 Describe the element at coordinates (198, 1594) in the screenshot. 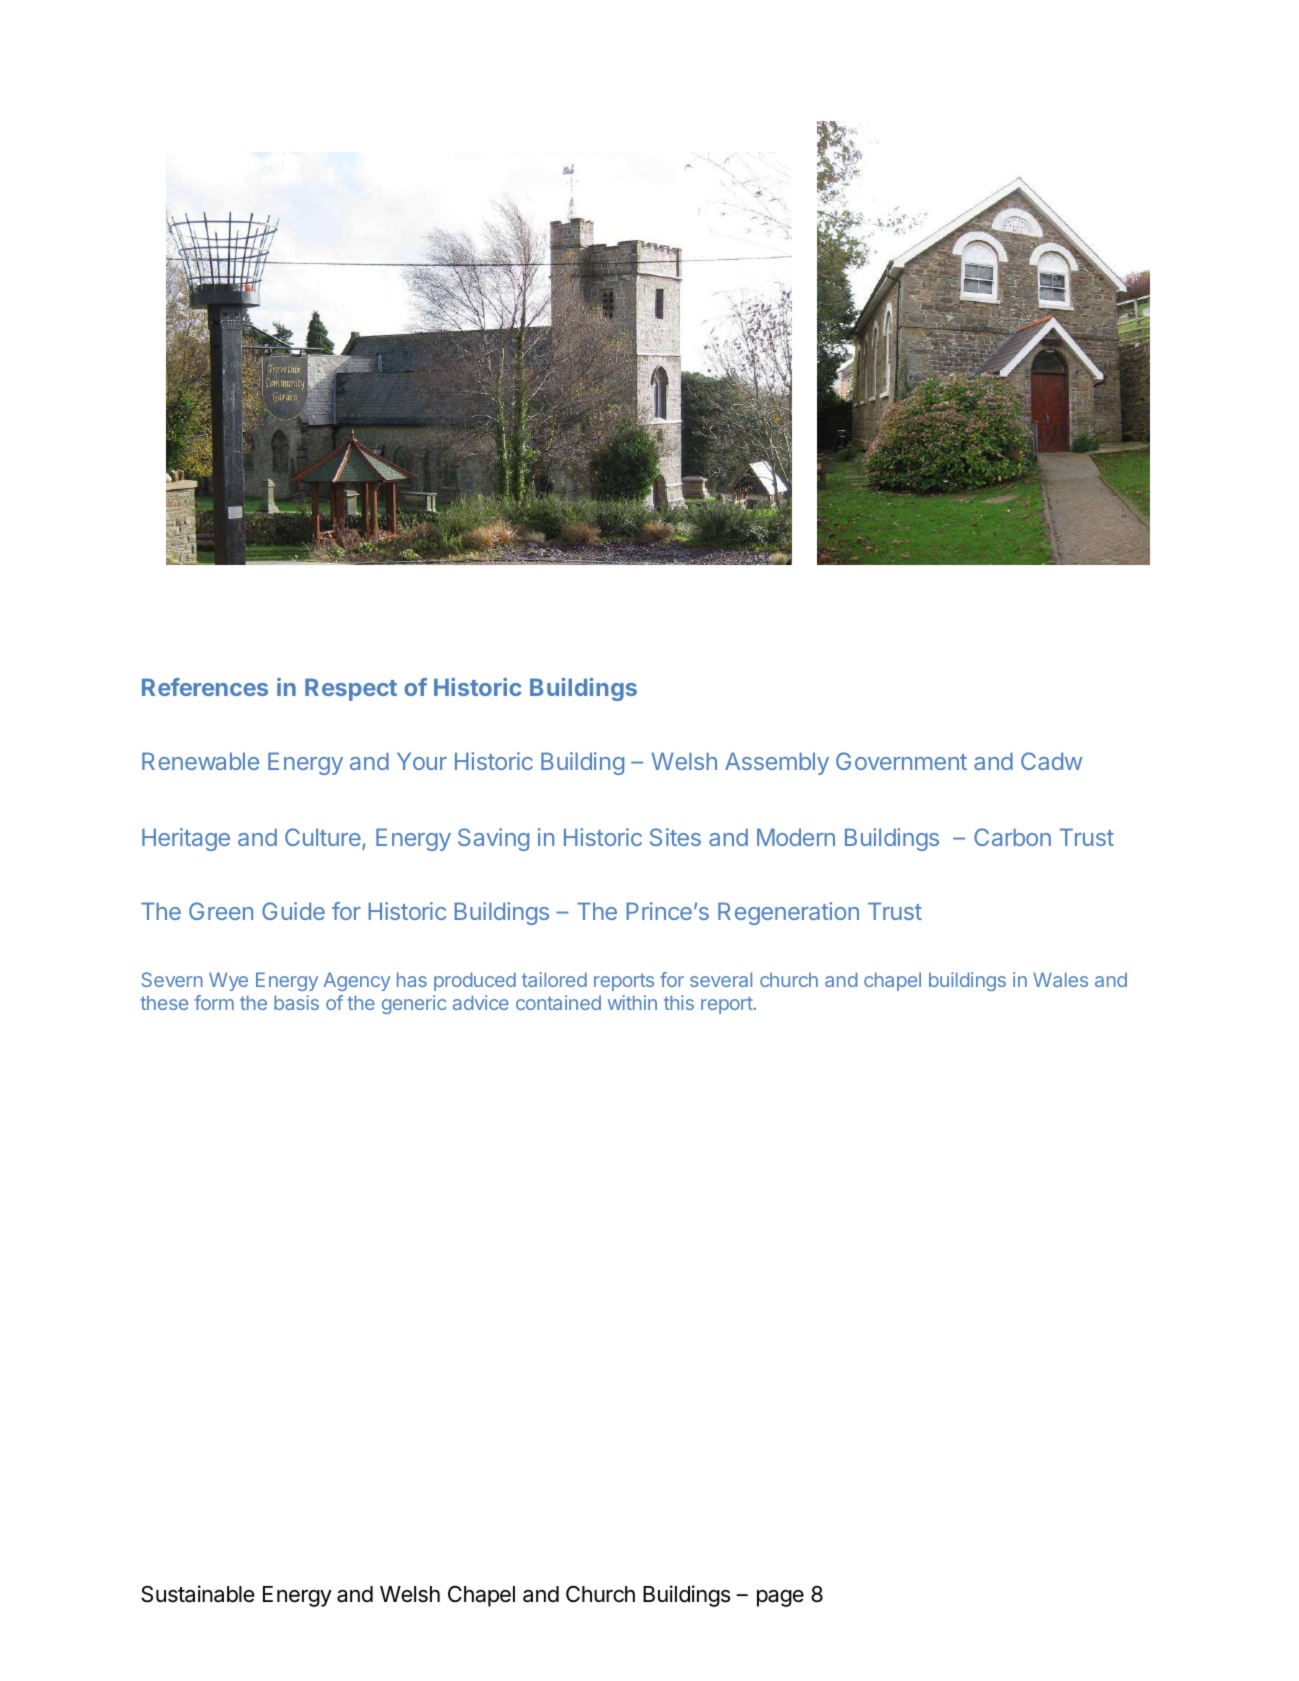

I see `Sustainable` at that location.
